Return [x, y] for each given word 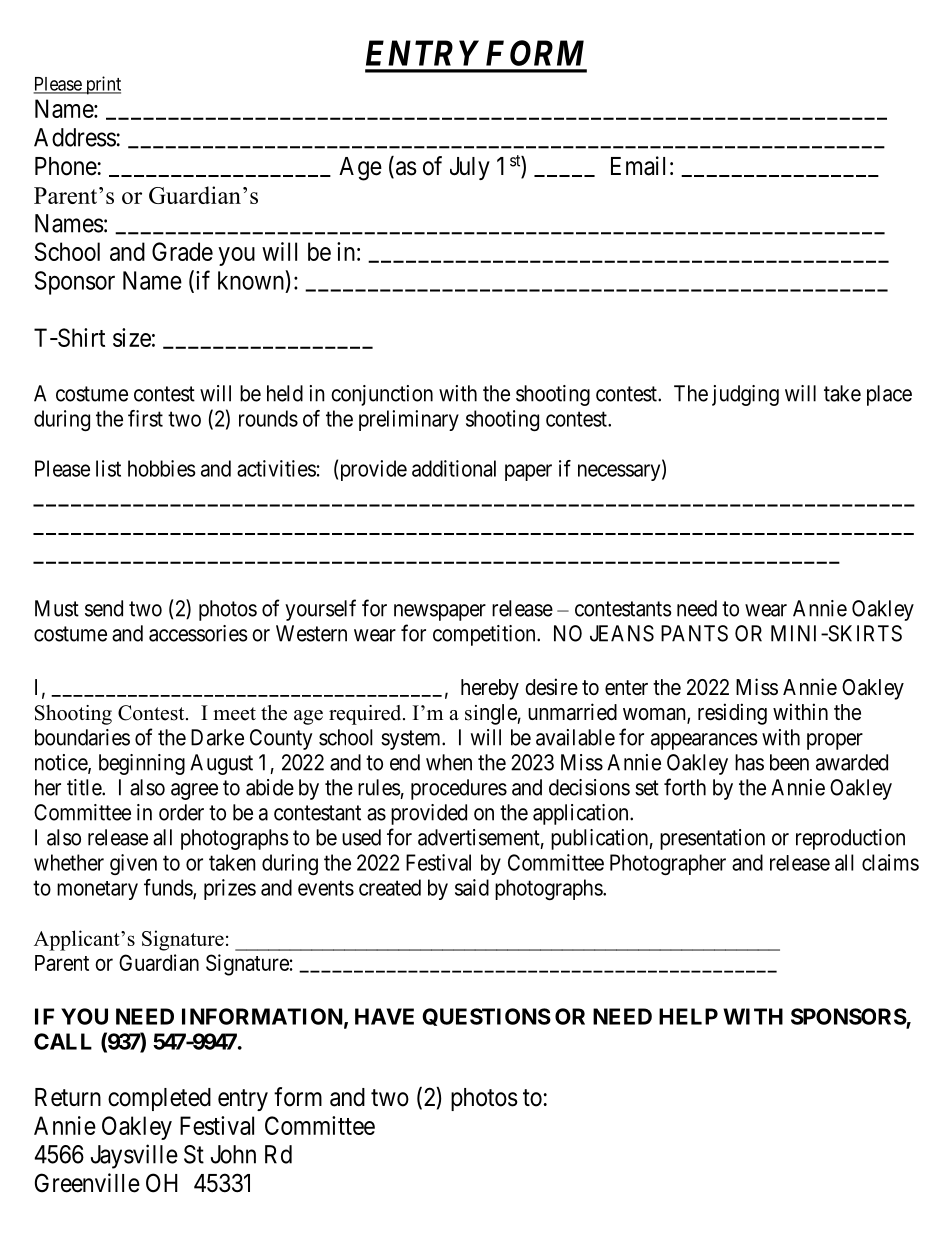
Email [638, 166]
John [233, 1154]
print [102, 85]
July [470, 168]
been [789, 762]
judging [745, 395]
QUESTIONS [486, 1017]
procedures [459, 789]
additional [454, 468]
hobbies [161, 468]
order [181, 812]
